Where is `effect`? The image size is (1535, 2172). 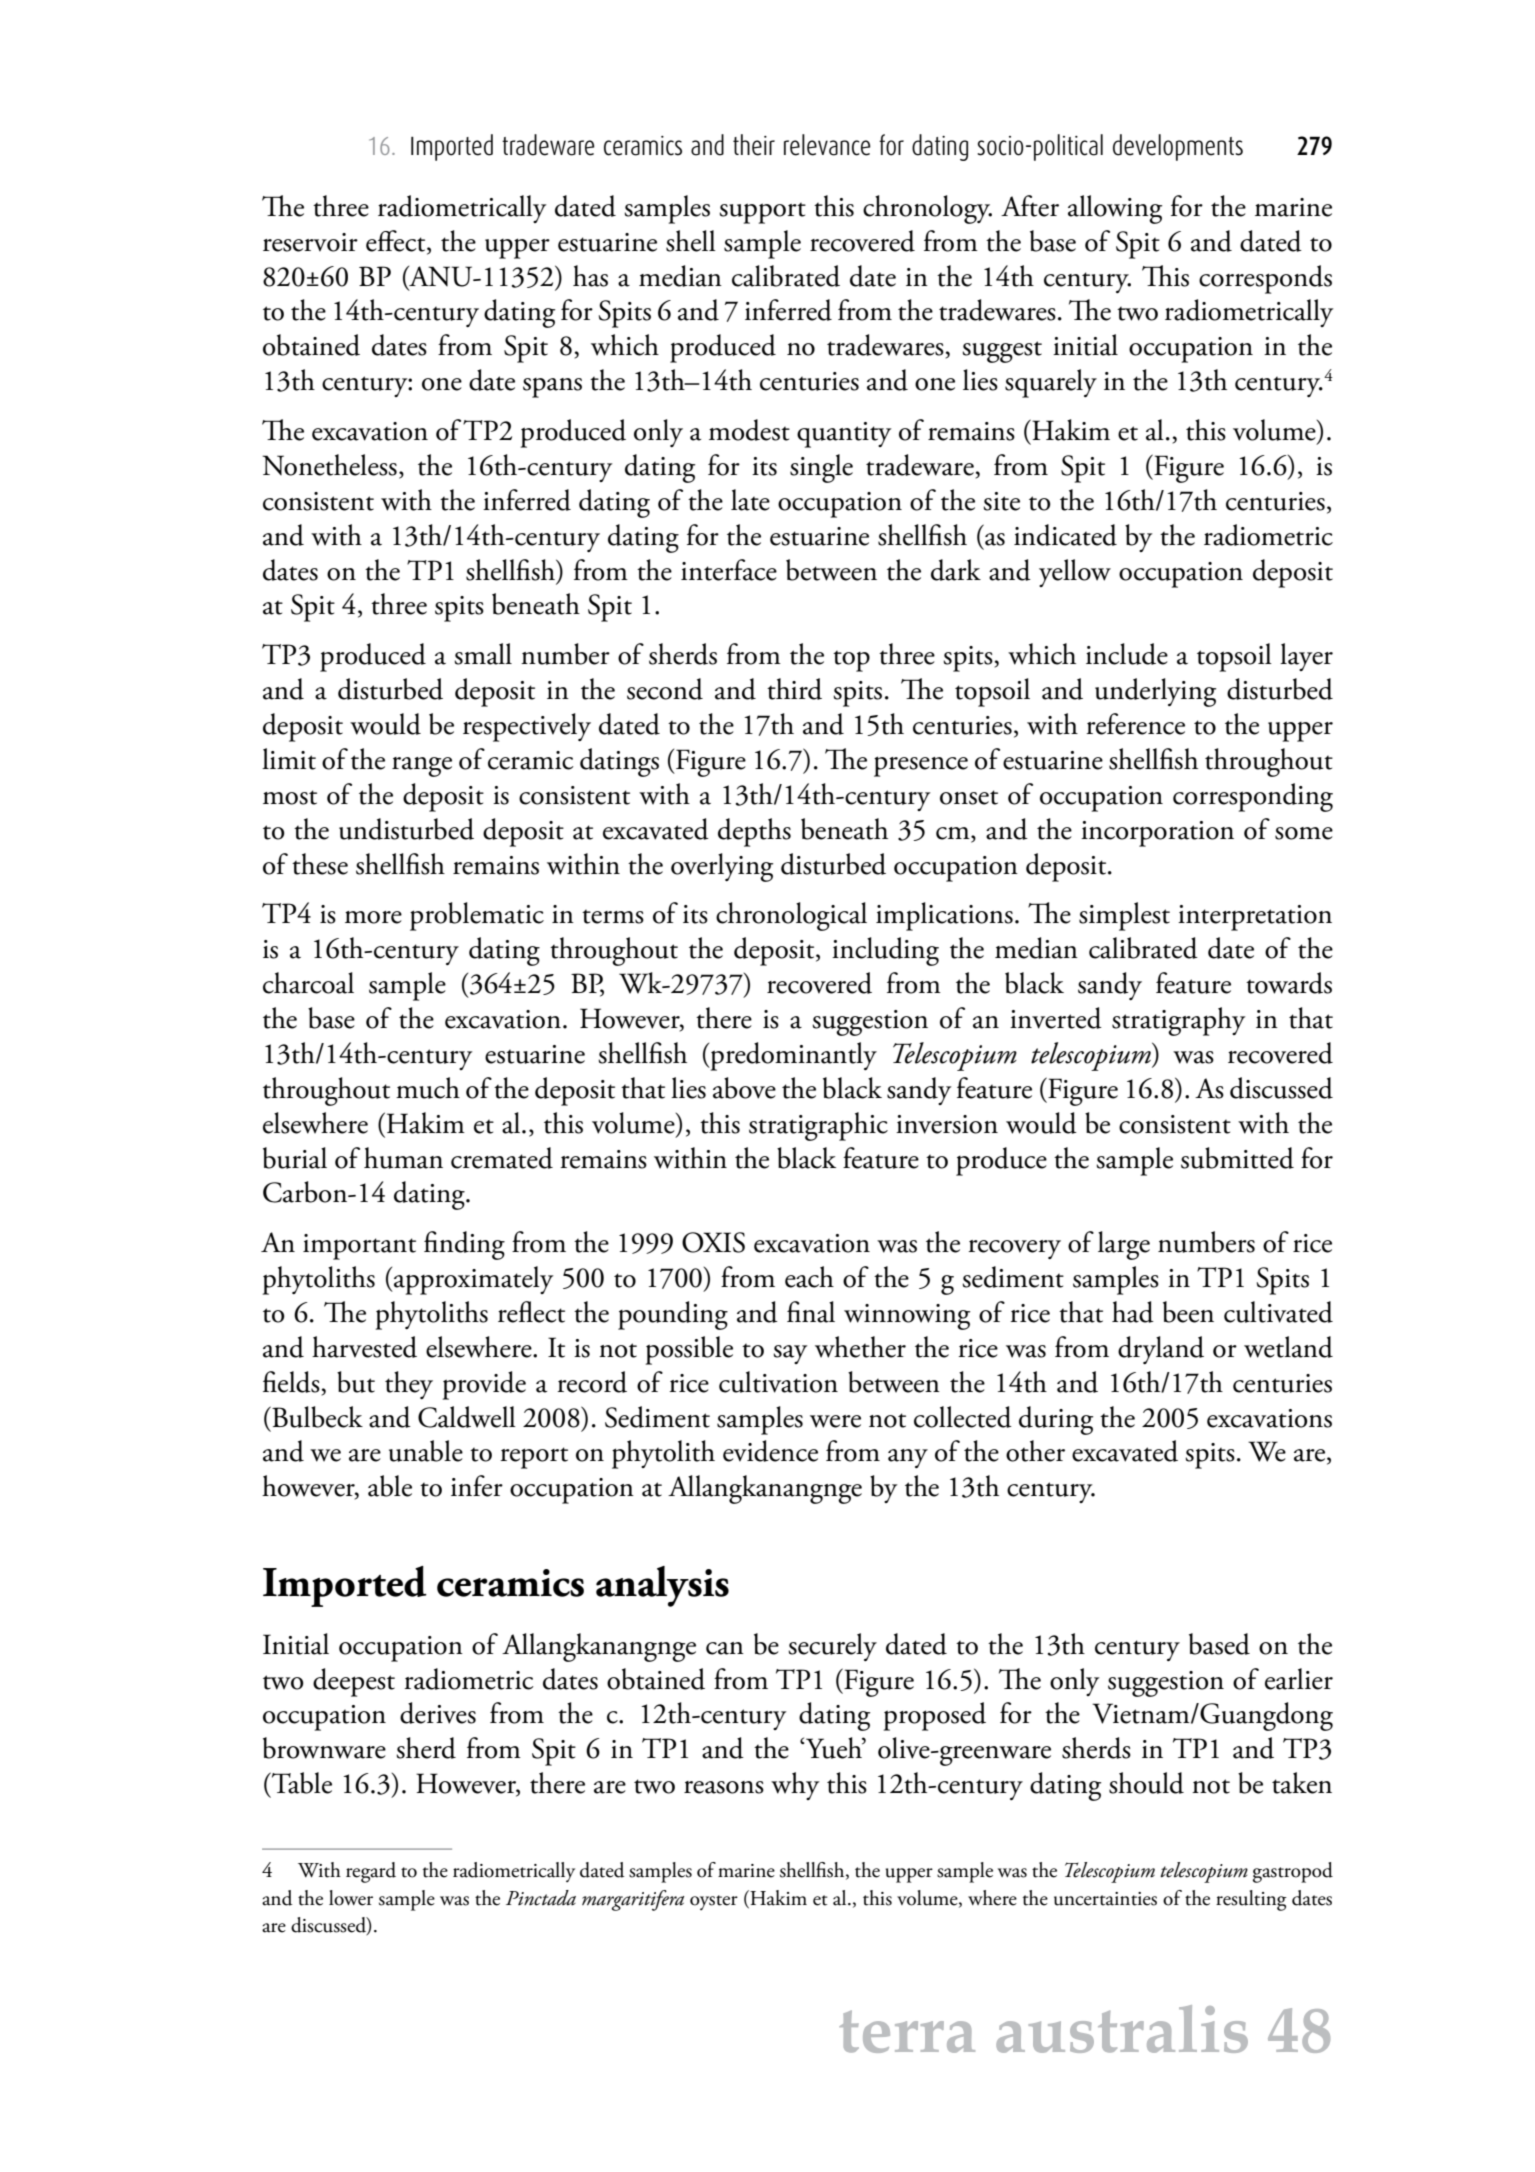
effect is located at coordinates (397, 242).
